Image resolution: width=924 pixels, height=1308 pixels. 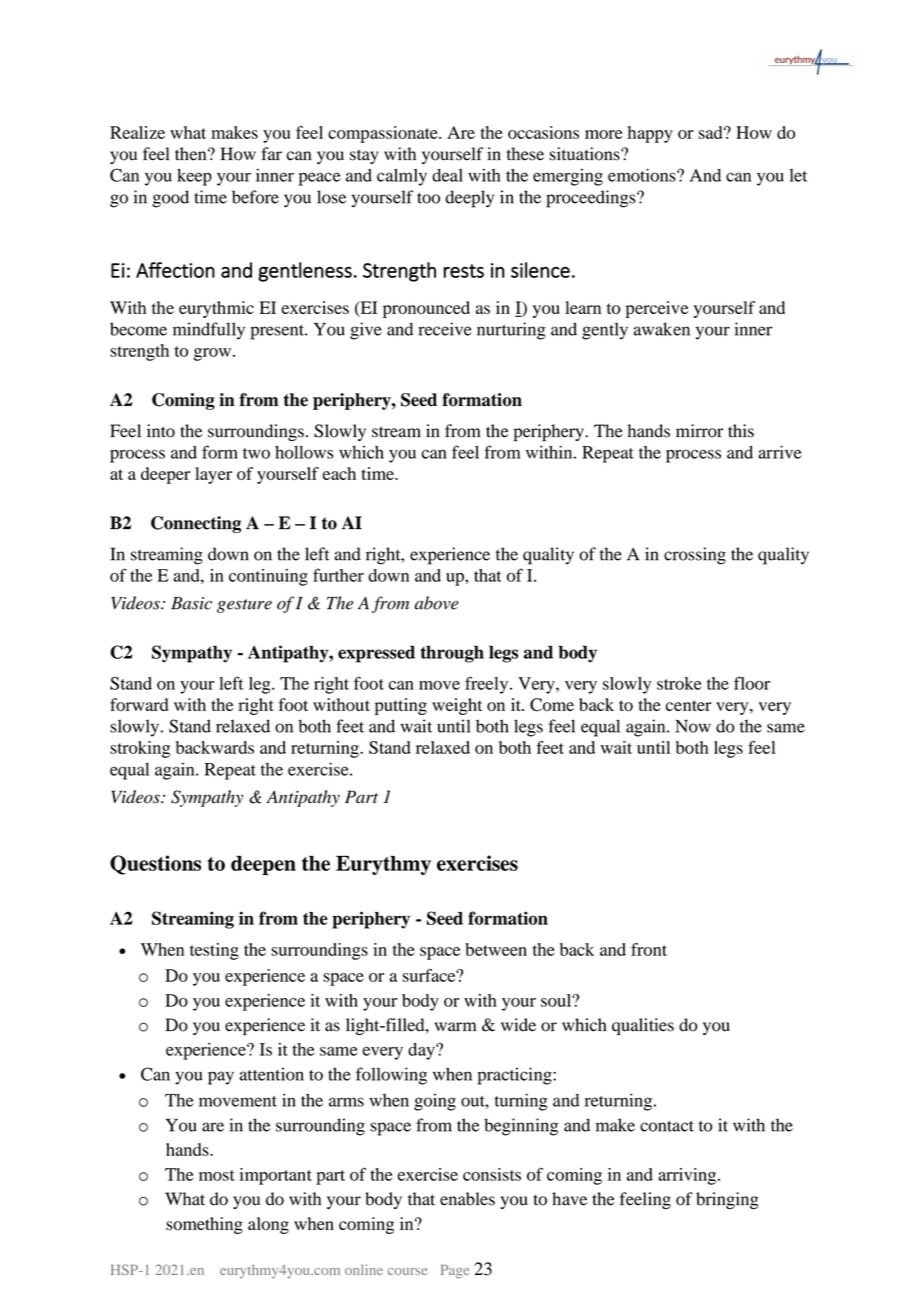 I want to click on this, so click(x=741, y=431).
